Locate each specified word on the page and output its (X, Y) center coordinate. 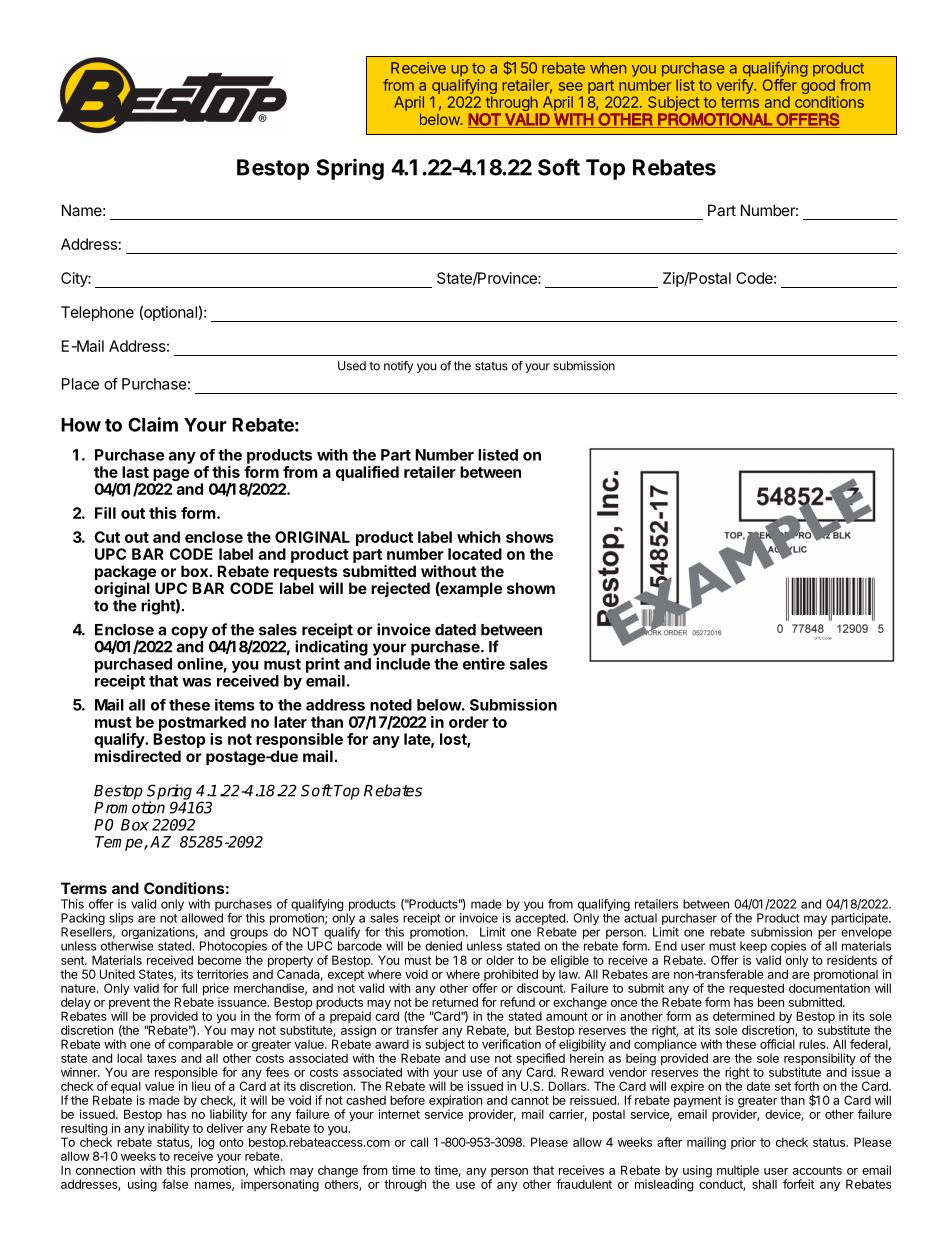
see (571, 86)
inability (169, 1128)
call (419, 1142)
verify (735, 86)
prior (743, 1143)
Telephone (97, 313)
